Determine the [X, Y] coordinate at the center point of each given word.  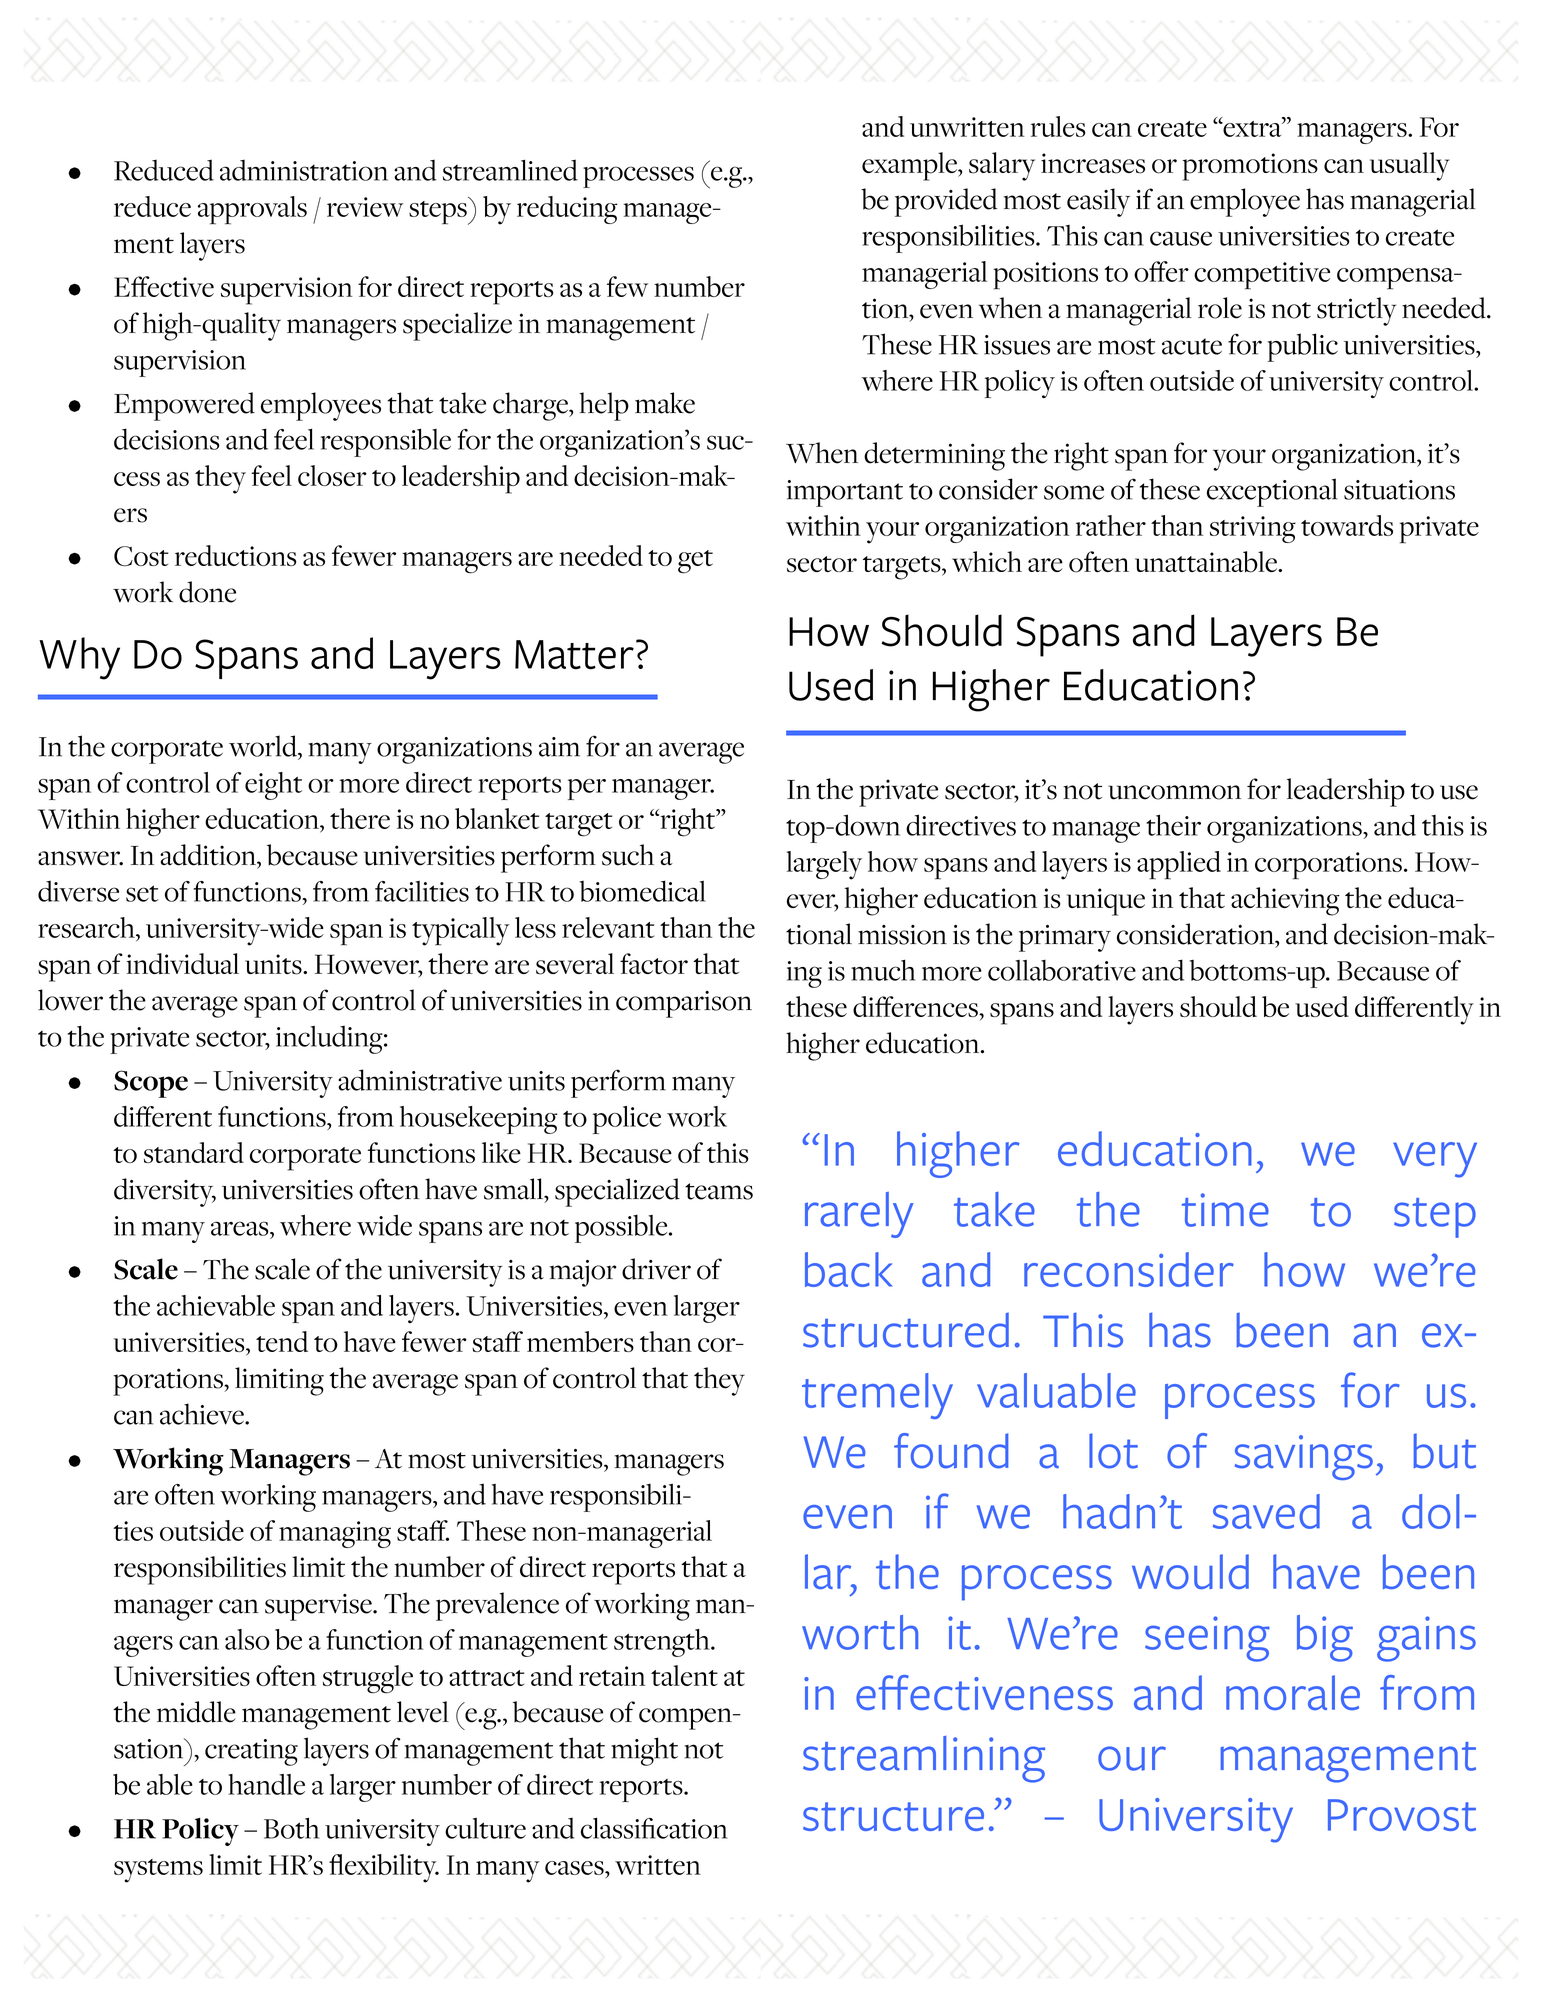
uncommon [1174, 792]
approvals [252, 210]
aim [559, 747]
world [264, 746]
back [848, 1269]
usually [1409, 166]
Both [291, 1828]
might [644, 1751]
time [1225, 1210]
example [911, 166]
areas [241, 1228]
